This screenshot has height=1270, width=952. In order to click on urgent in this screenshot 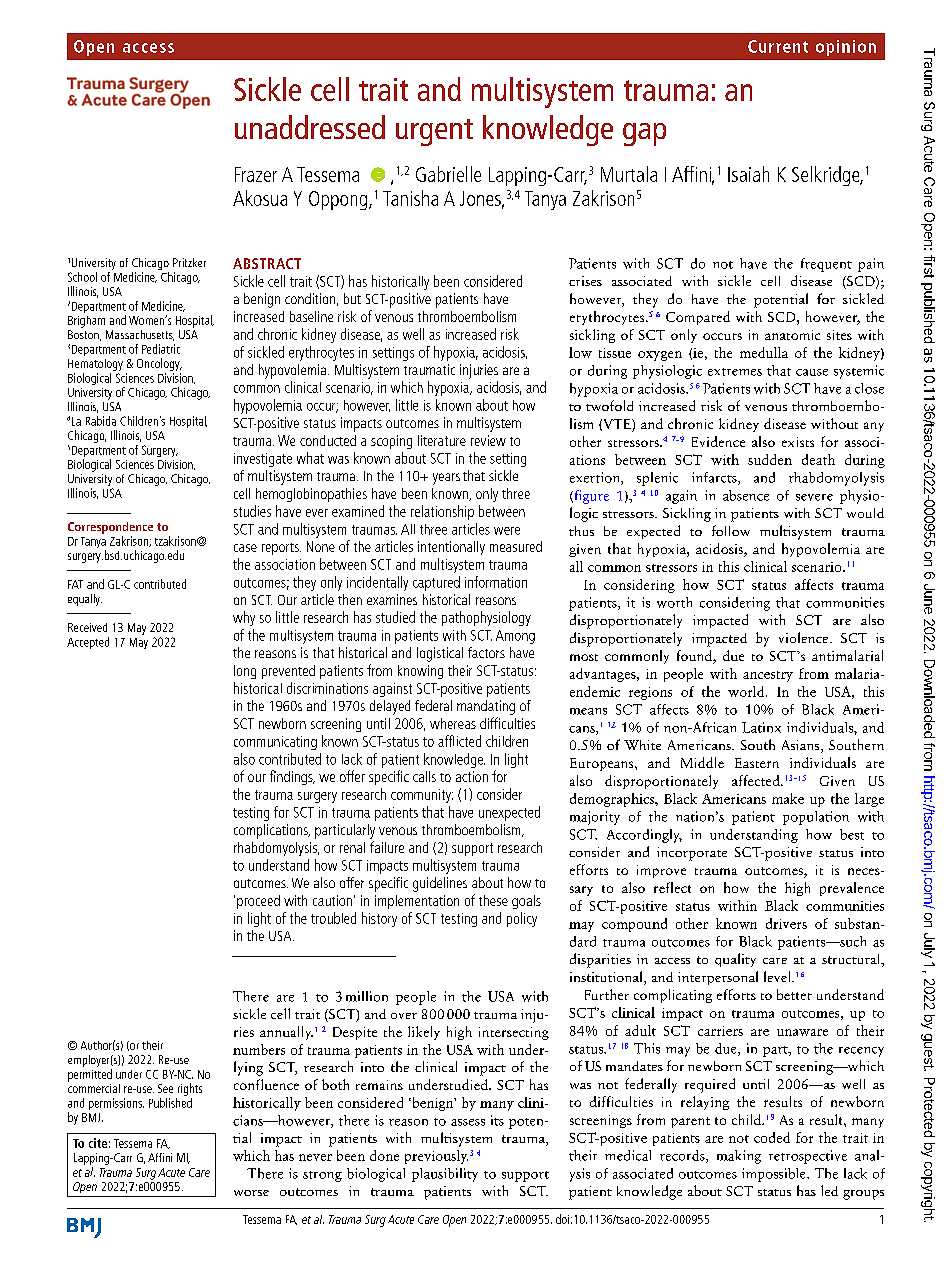, I will do `click(434, 132)`.
